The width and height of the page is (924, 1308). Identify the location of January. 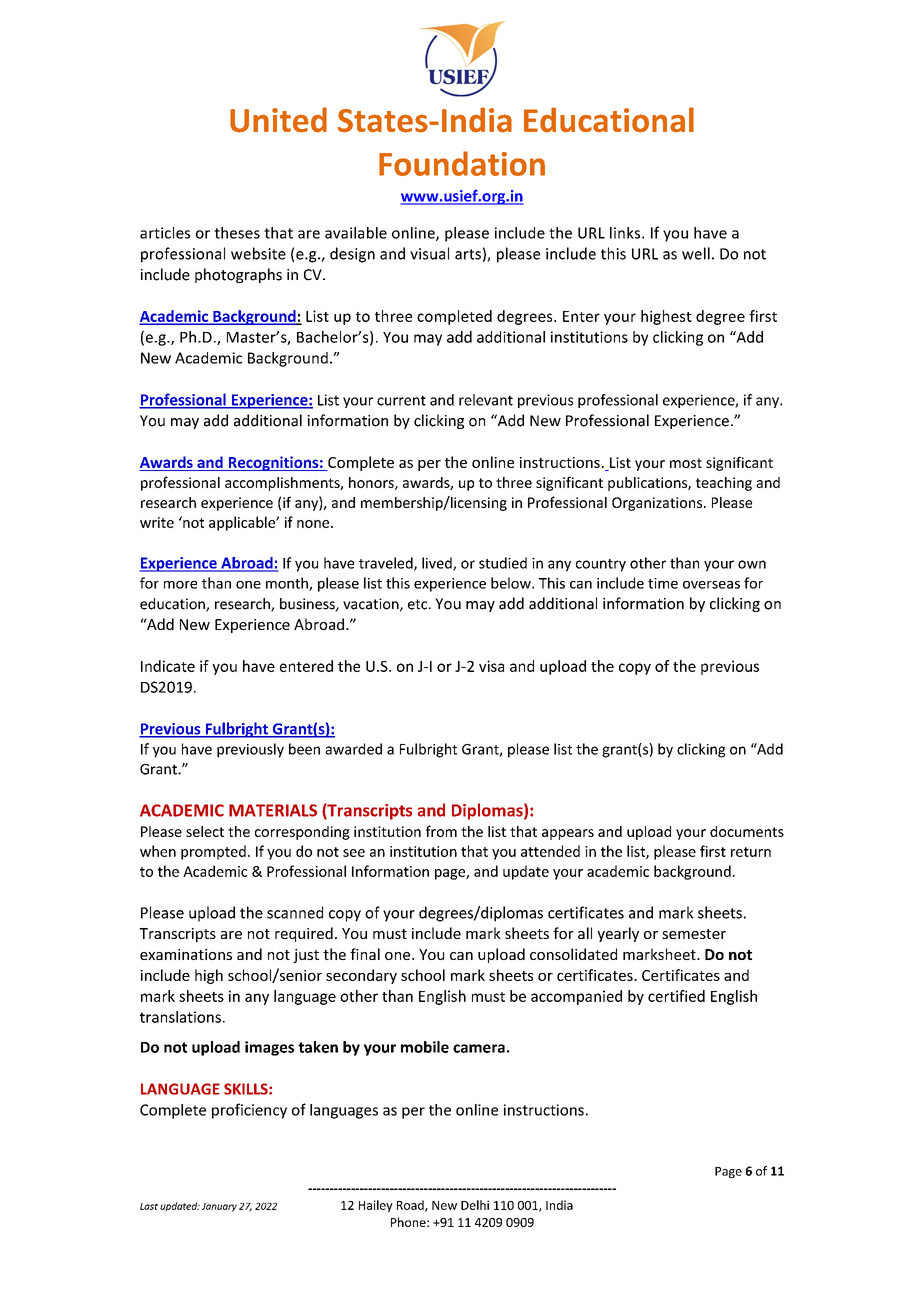
(219, 1207).
